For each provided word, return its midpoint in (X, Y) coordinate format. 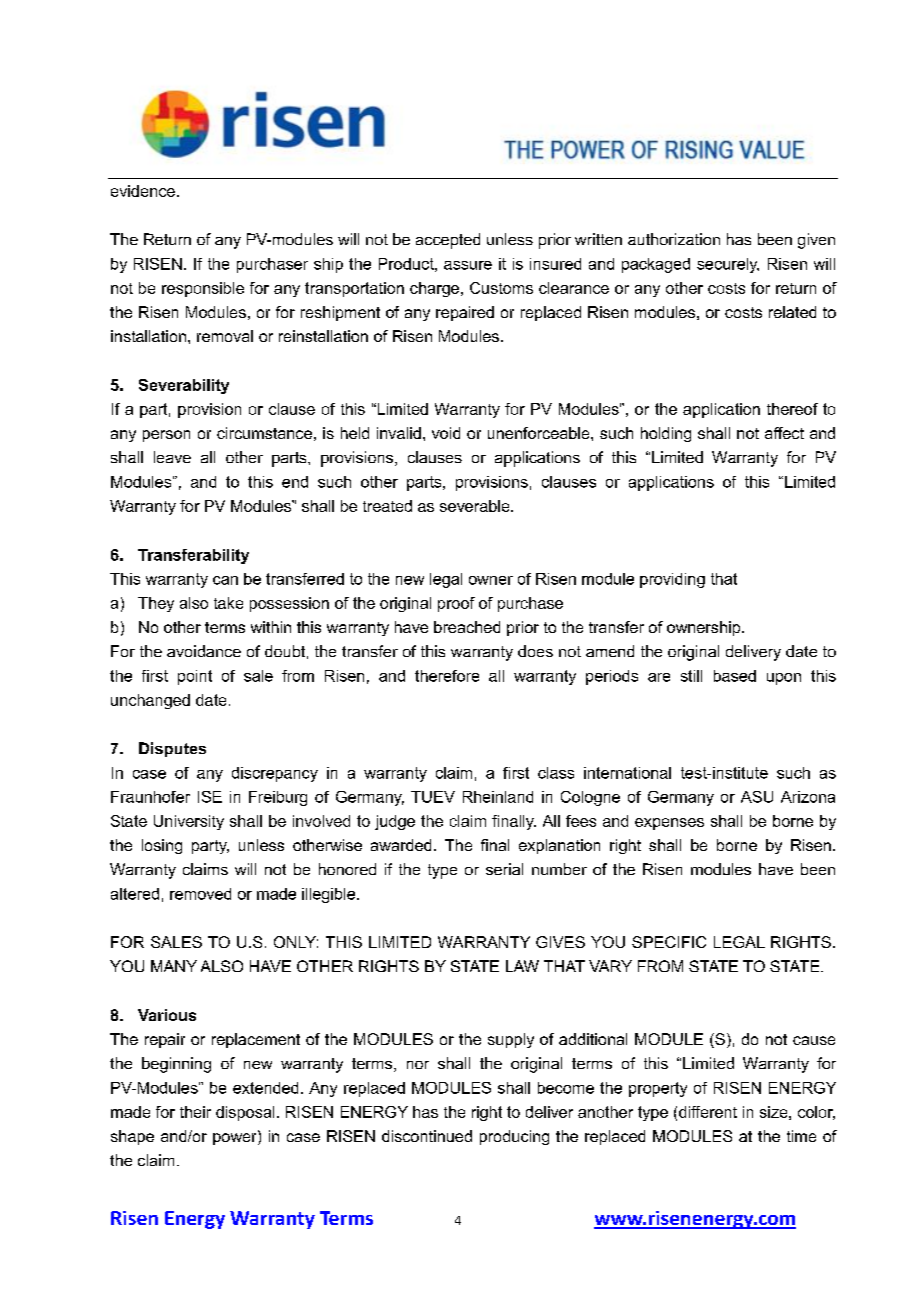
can (225, 580)
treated (387, 506)
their (195, 1112)
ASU (757, 797)
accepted (448, 241)
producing (514, 1137)
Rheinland (498, 797)
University (189, 822)
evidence (143, 191)
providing (672, 580)
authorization (674, 239)
